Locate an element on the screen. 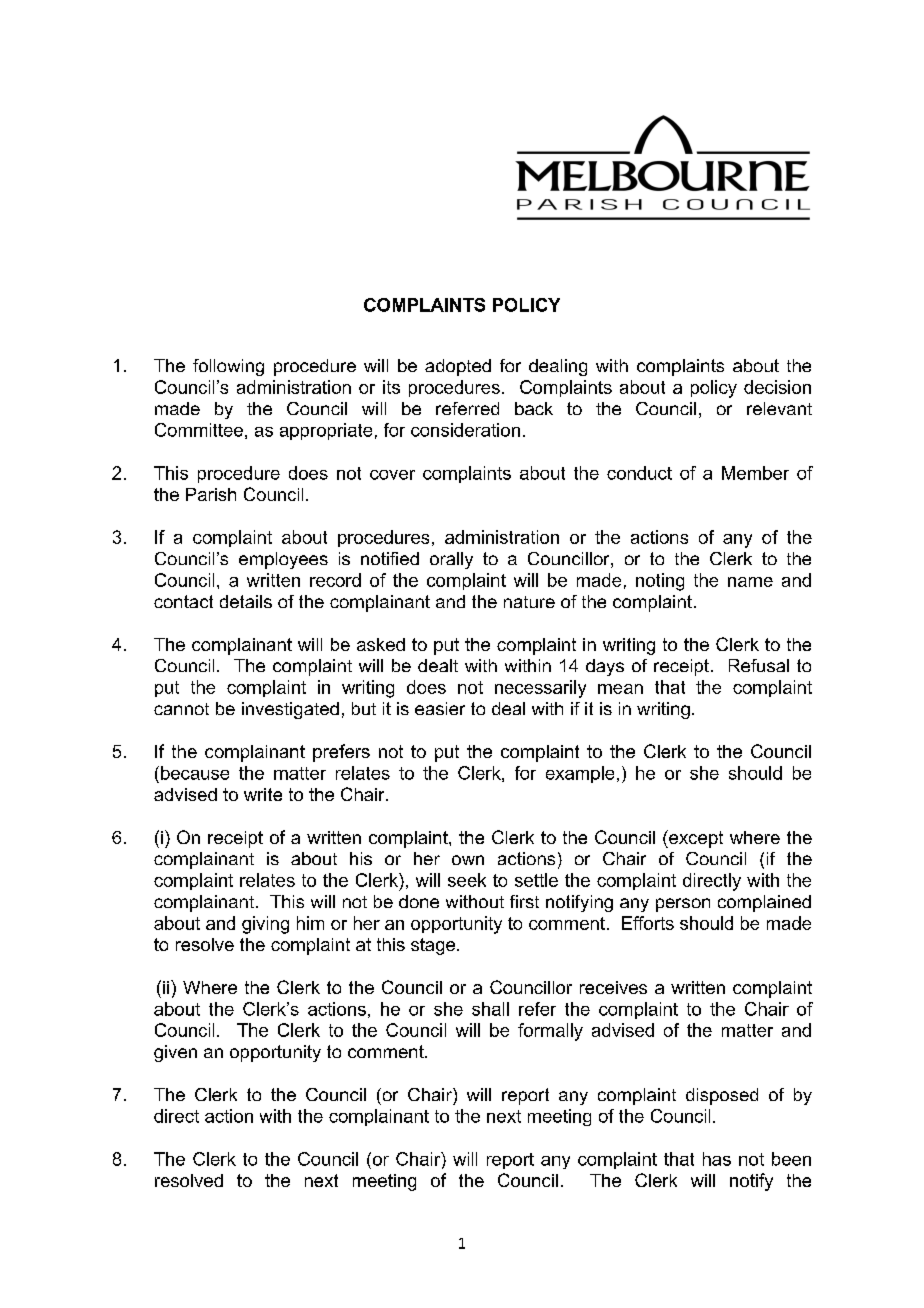 The width and height of the screenshot is (924, 1308). following is located at coordinates (228, 367).
